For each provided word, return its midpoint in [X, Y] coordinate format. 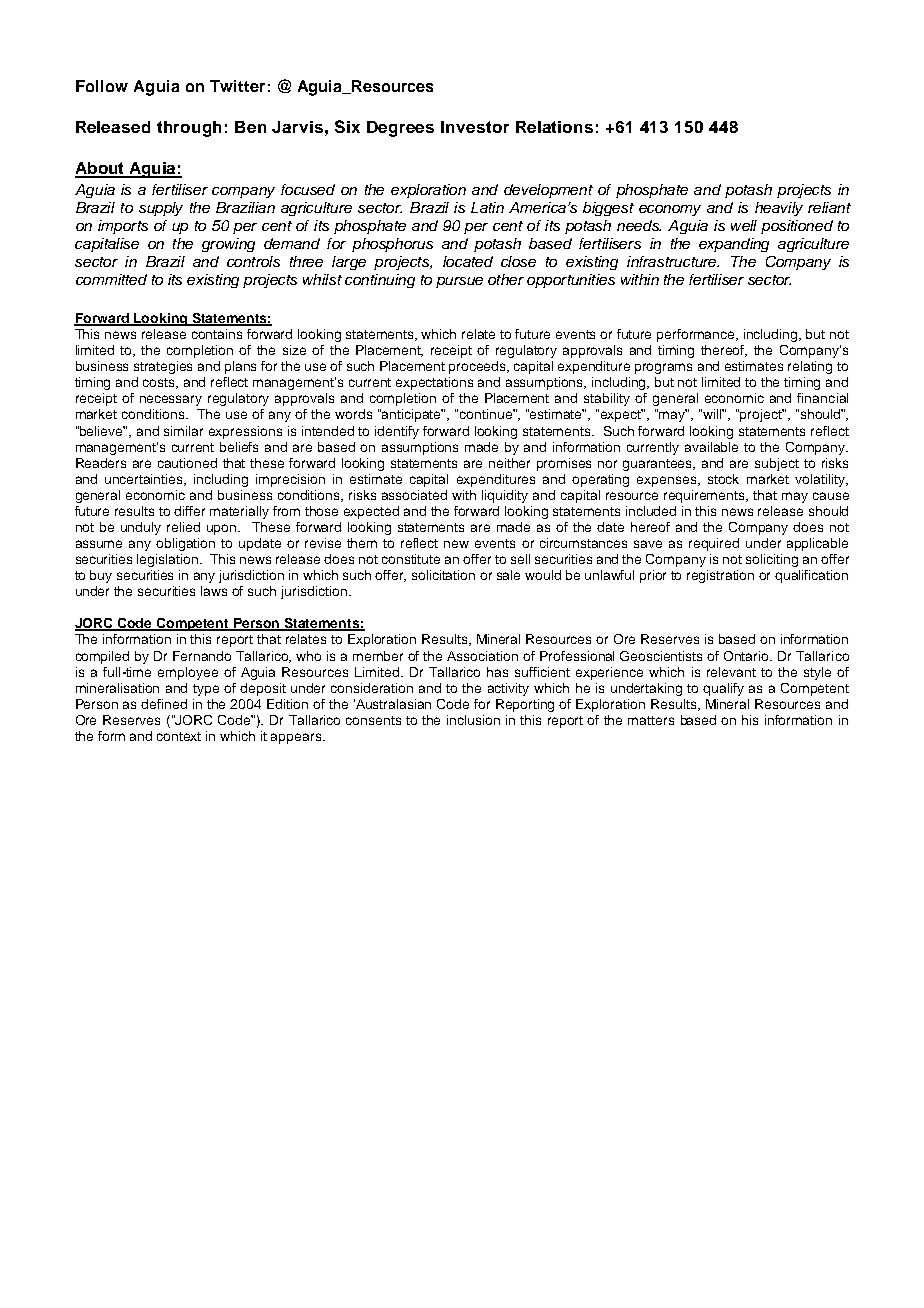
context [179, 736]
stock [723, 479]
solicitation [443, 575]
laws [214, 591]
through [189, 129]
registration [720, 576]
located [468, 261]
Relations [554, 127]
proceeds [479, 367]
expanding [734, 245]
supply [161, 209]
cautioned [187, 463]
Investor [475, 127]
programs [663, 368]
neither [509, 463]
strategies [163, 367]
